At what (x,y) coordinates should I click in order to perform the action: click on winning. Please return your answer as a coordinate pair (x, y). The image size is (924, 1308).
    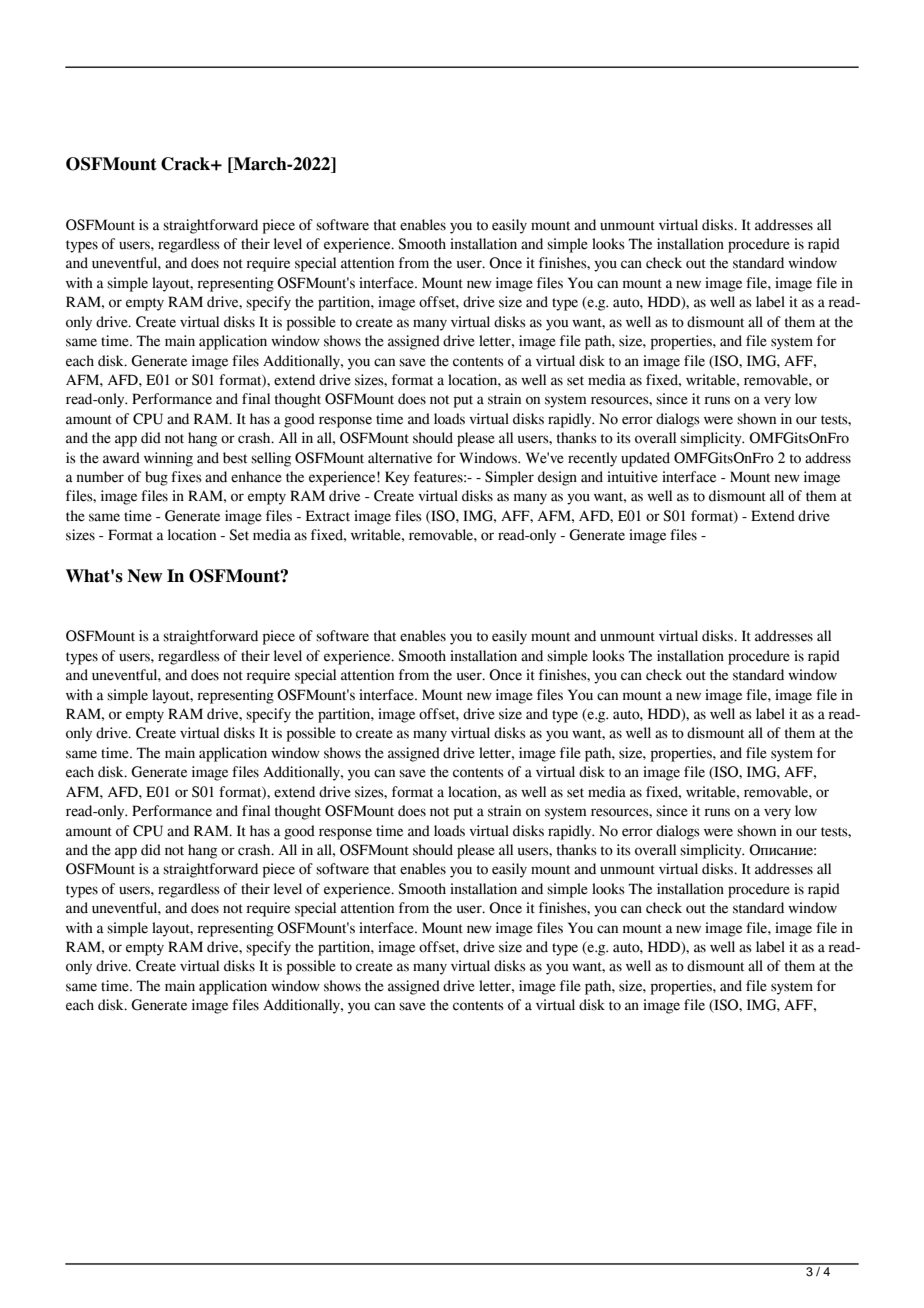
    Looking at the image, I should click on (168, 459).
